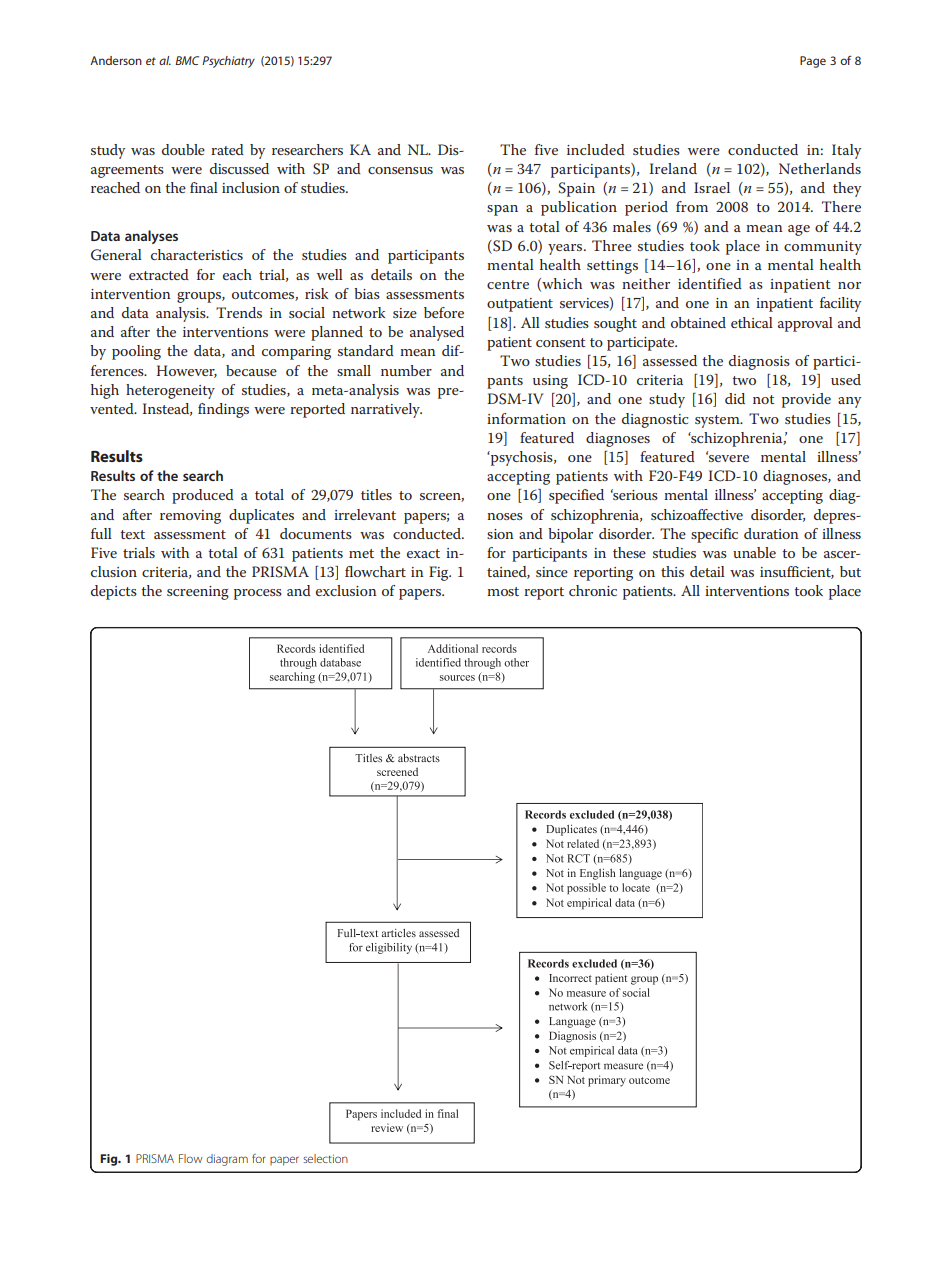 The image size is (952, 1270). I want to click on BMC, so click(187, 60).
